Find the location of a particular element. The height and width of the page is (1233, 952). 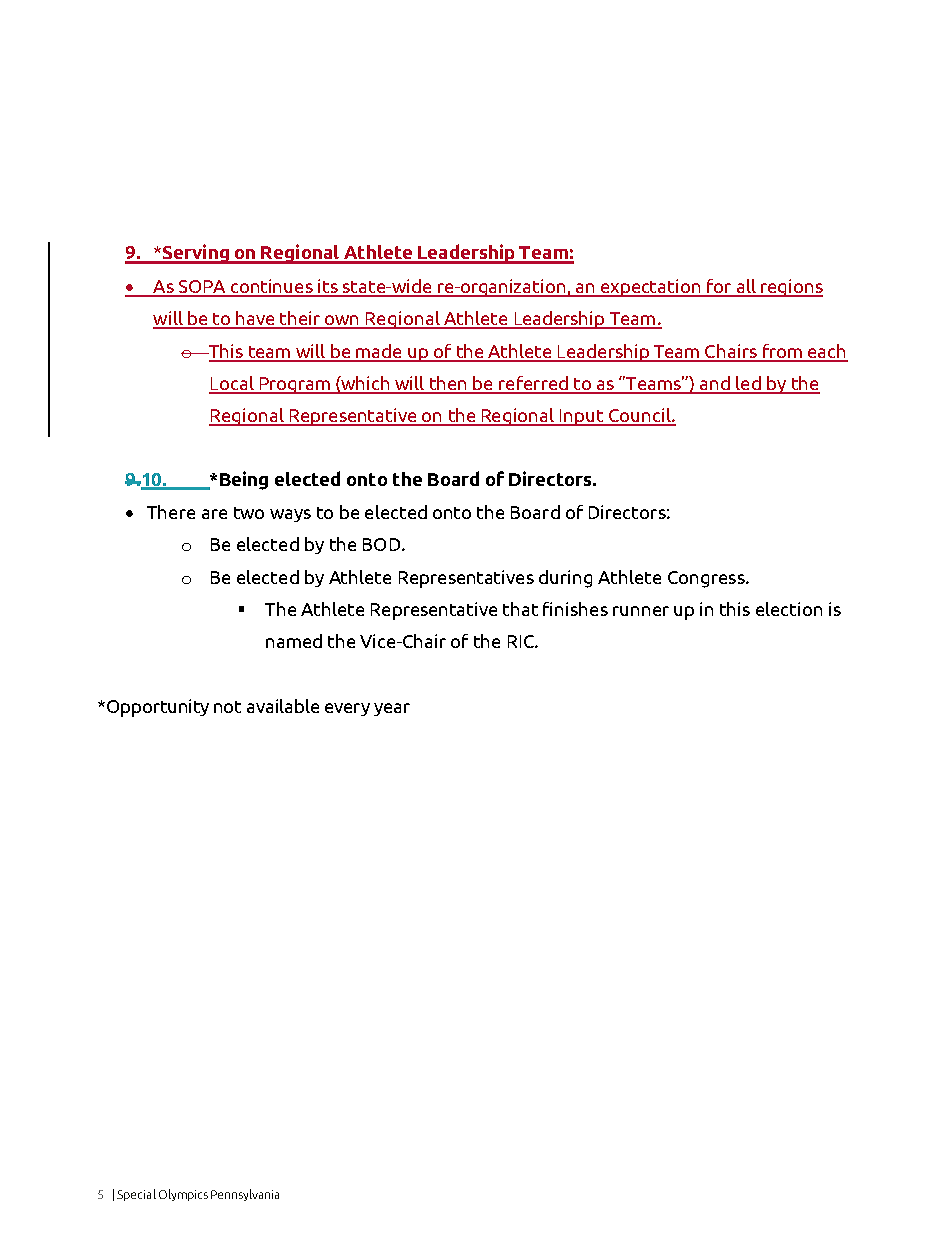

Opportunity is located at coordinates (158, 708).
